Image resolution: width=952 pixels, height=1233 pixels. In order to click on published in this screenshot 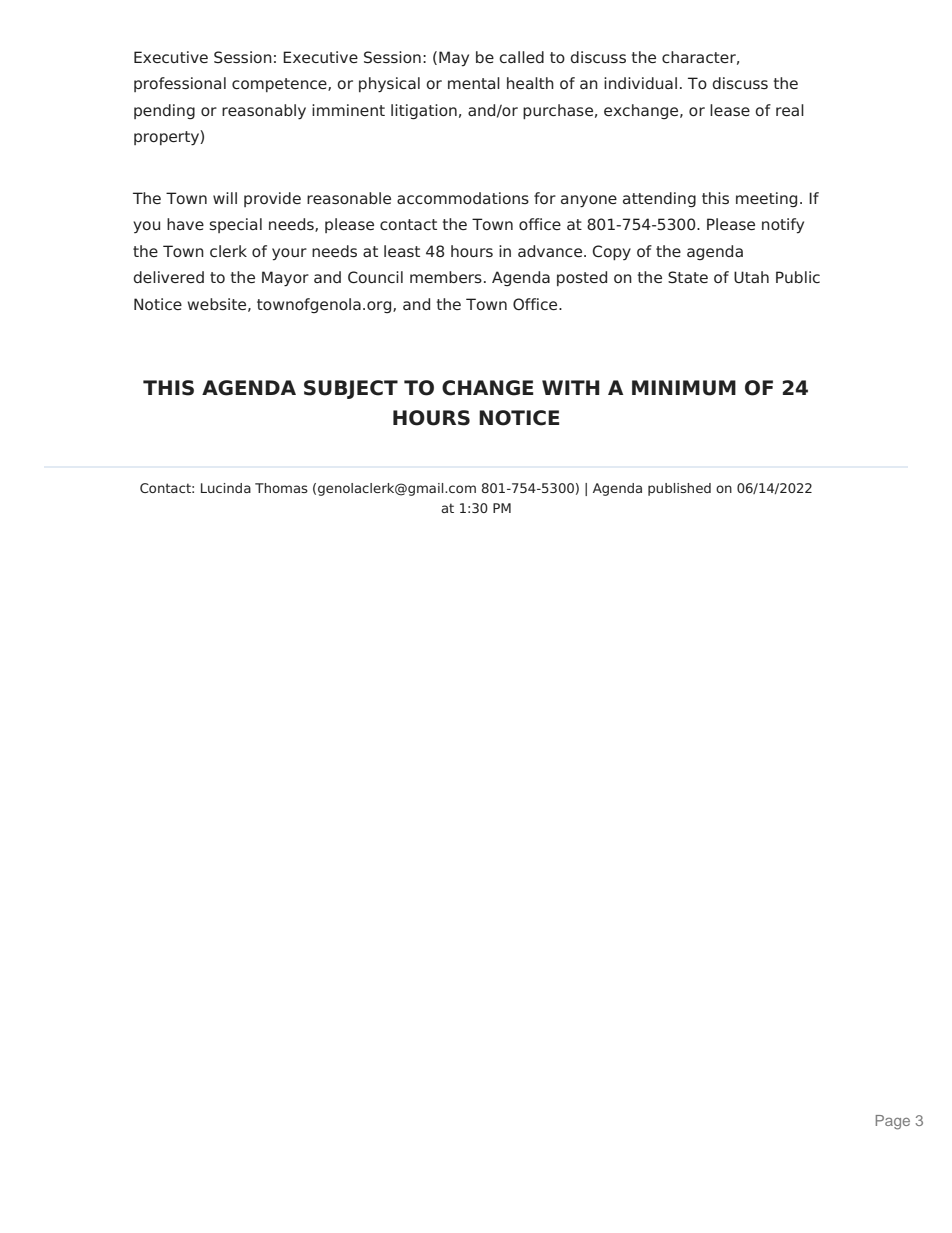, I will do `click(679, 489)`.
